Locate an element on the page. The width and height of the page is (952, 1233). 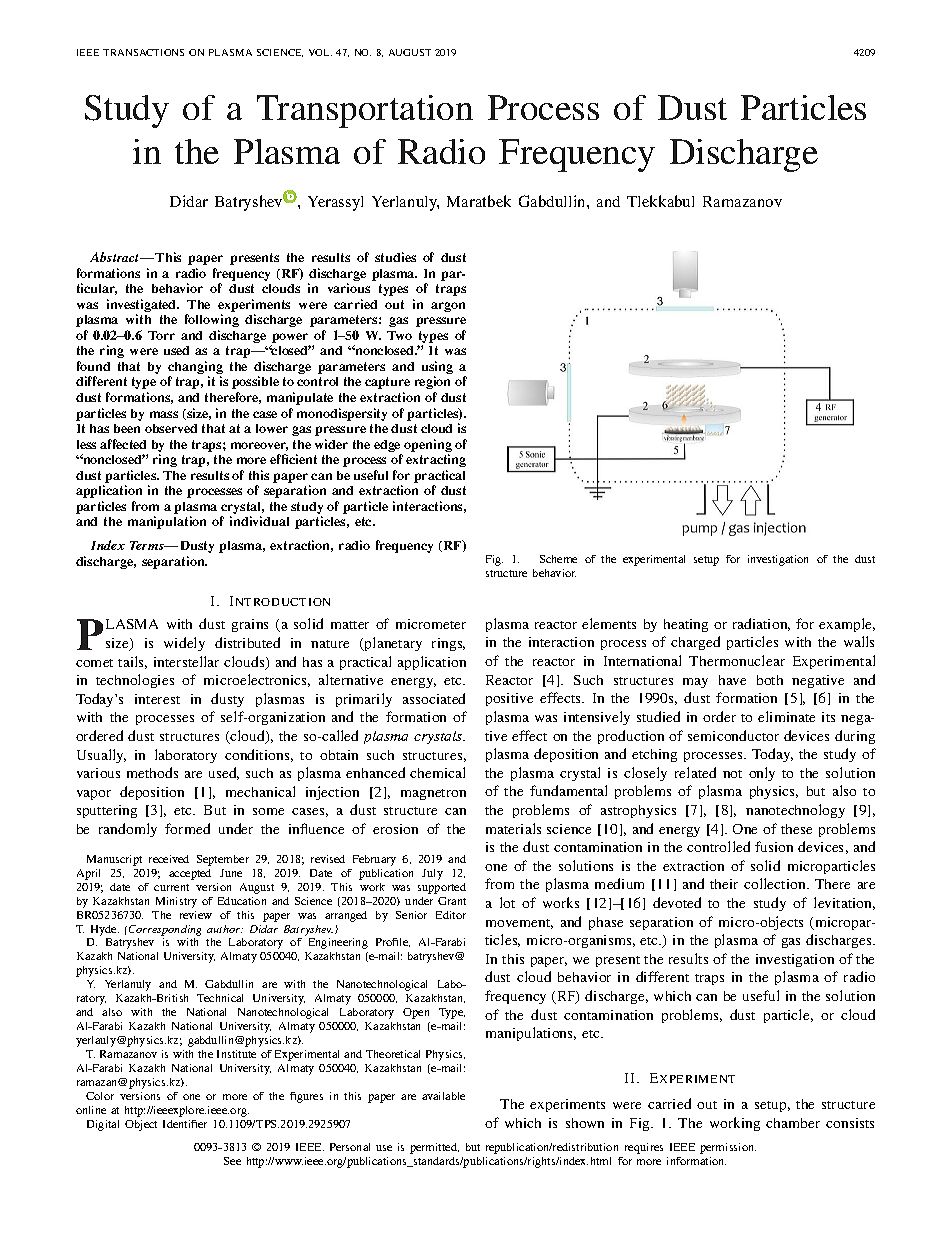
argon is located at coordinates (448, 307).
